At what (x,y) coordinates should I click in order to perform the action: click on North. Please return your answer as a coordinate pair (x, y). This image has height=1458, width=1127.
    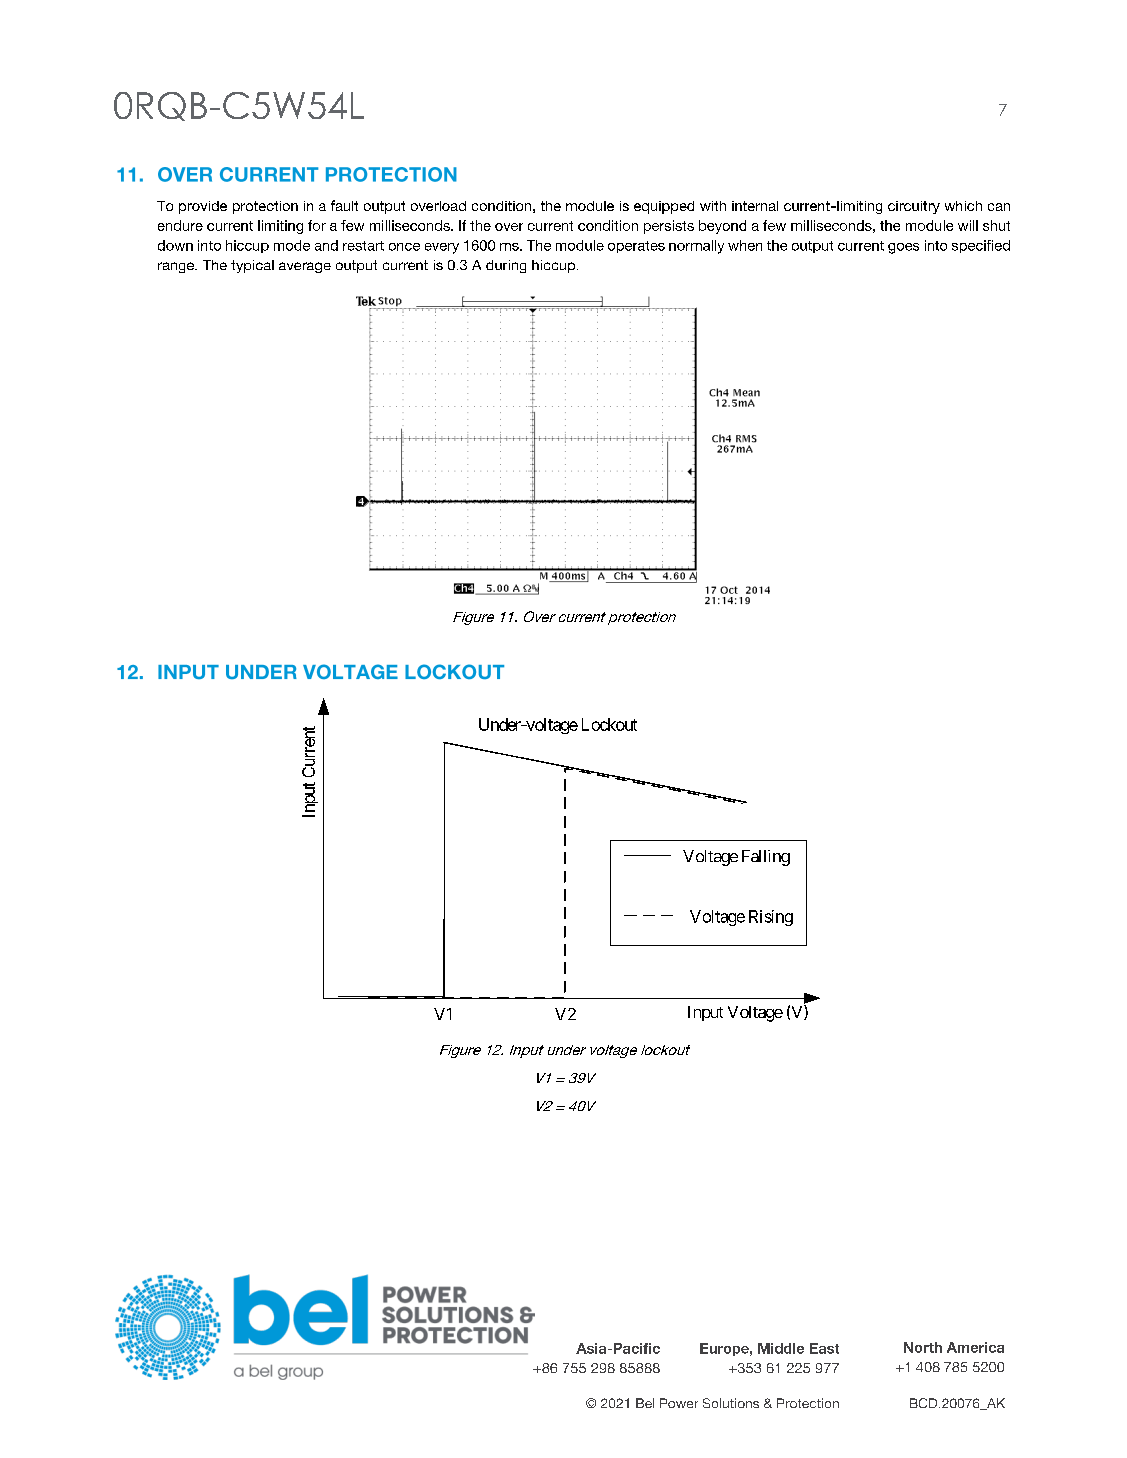
    Looking at the image, I should click on (923, 1347).
